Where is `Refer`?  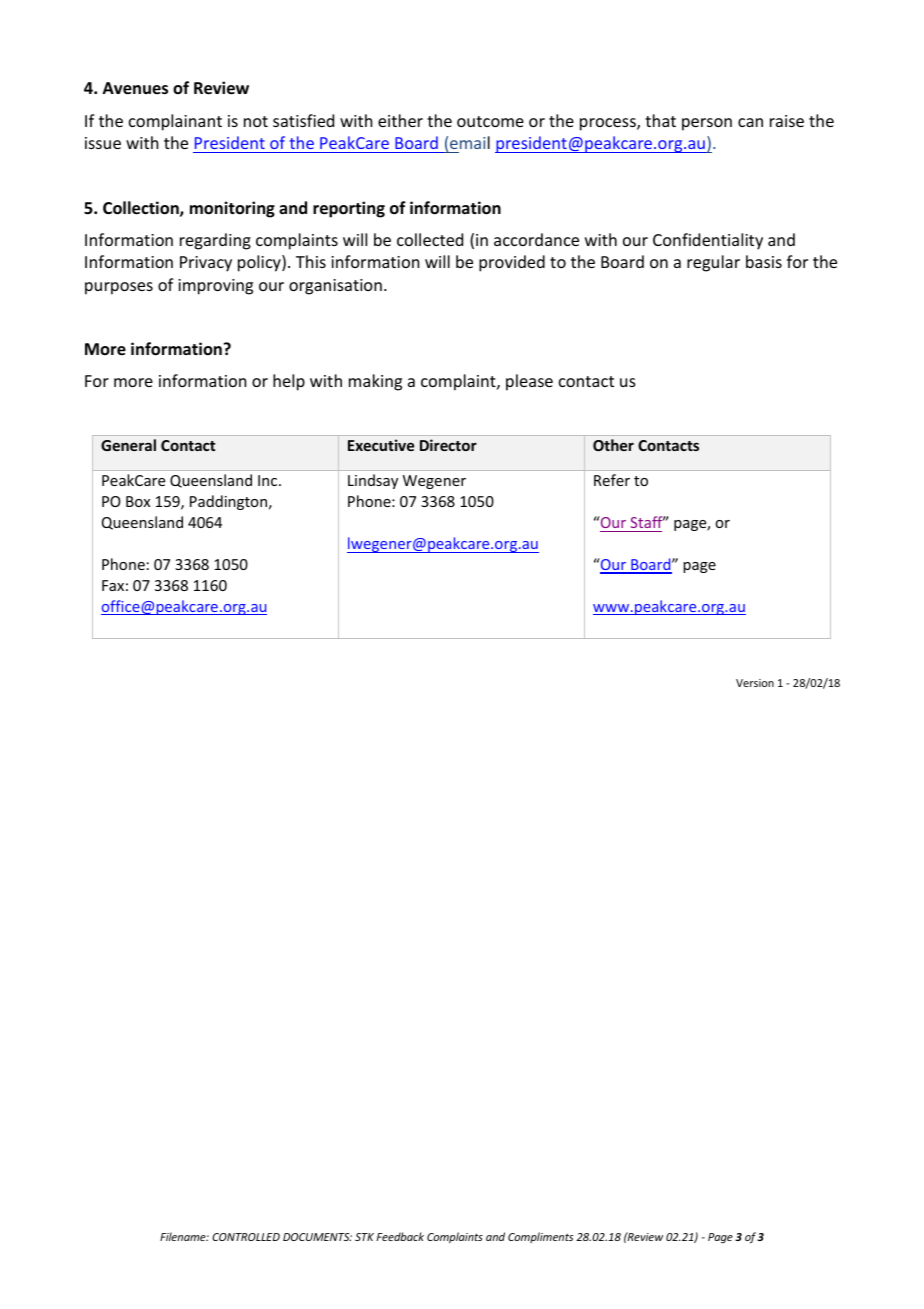 Refer is located at coordinates (612, 480).
